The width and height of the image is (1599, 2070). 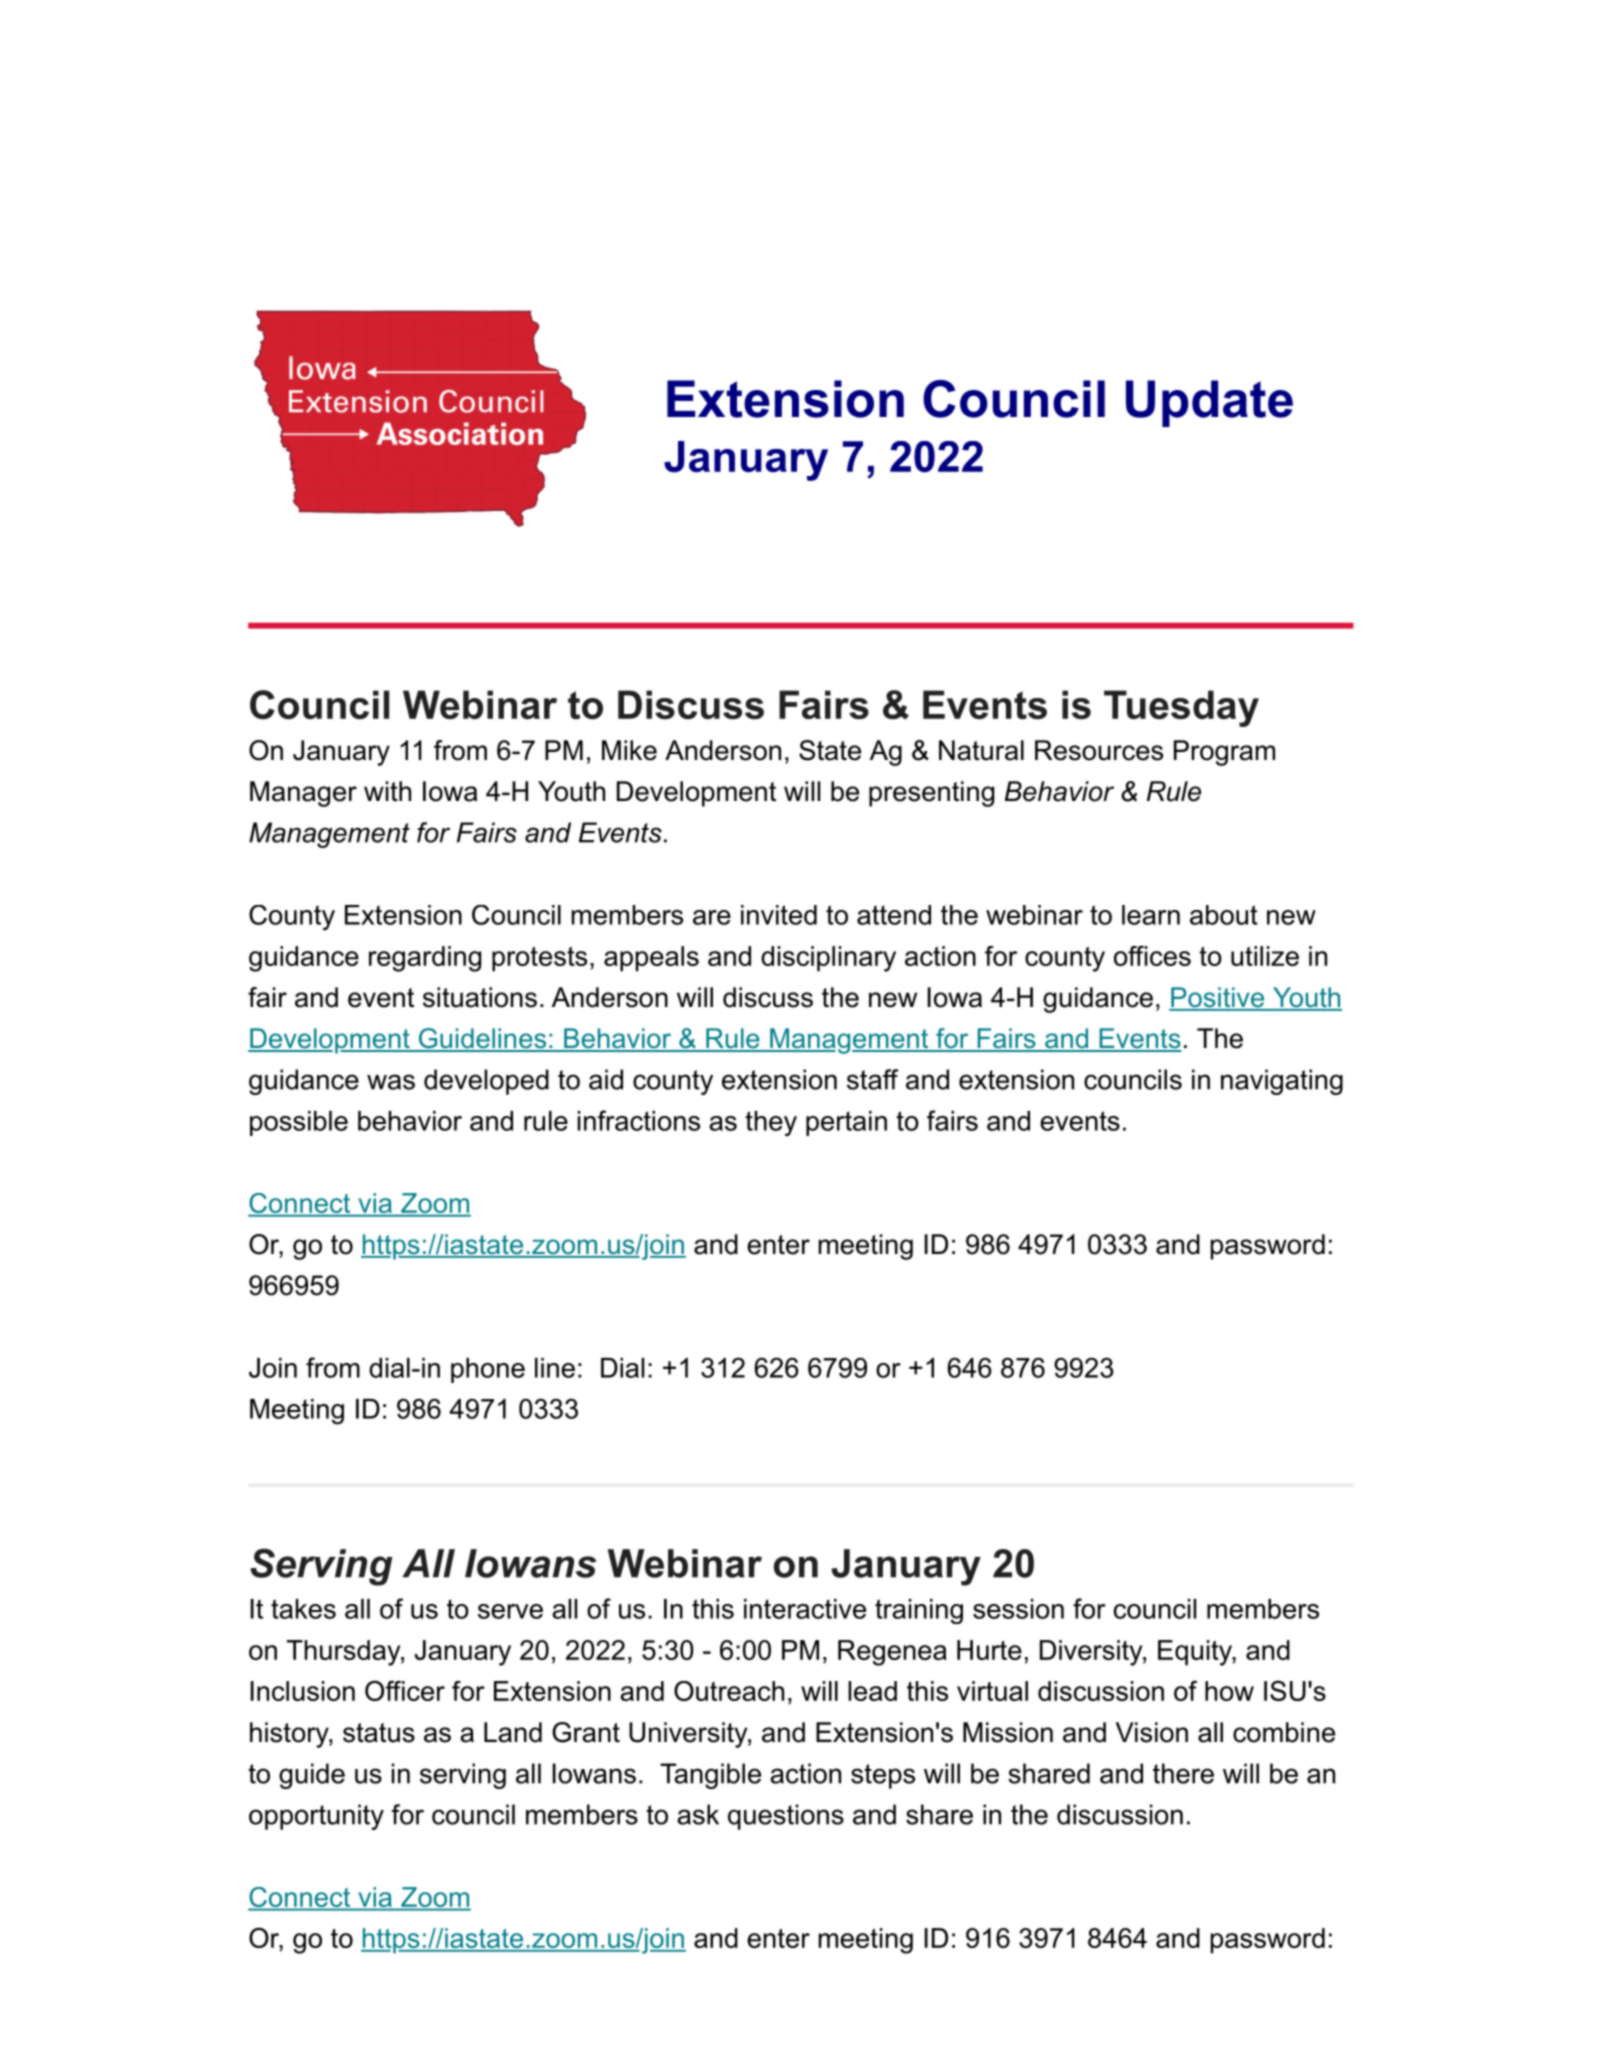 I want to click on Mike, so click(x=629, y=750).
